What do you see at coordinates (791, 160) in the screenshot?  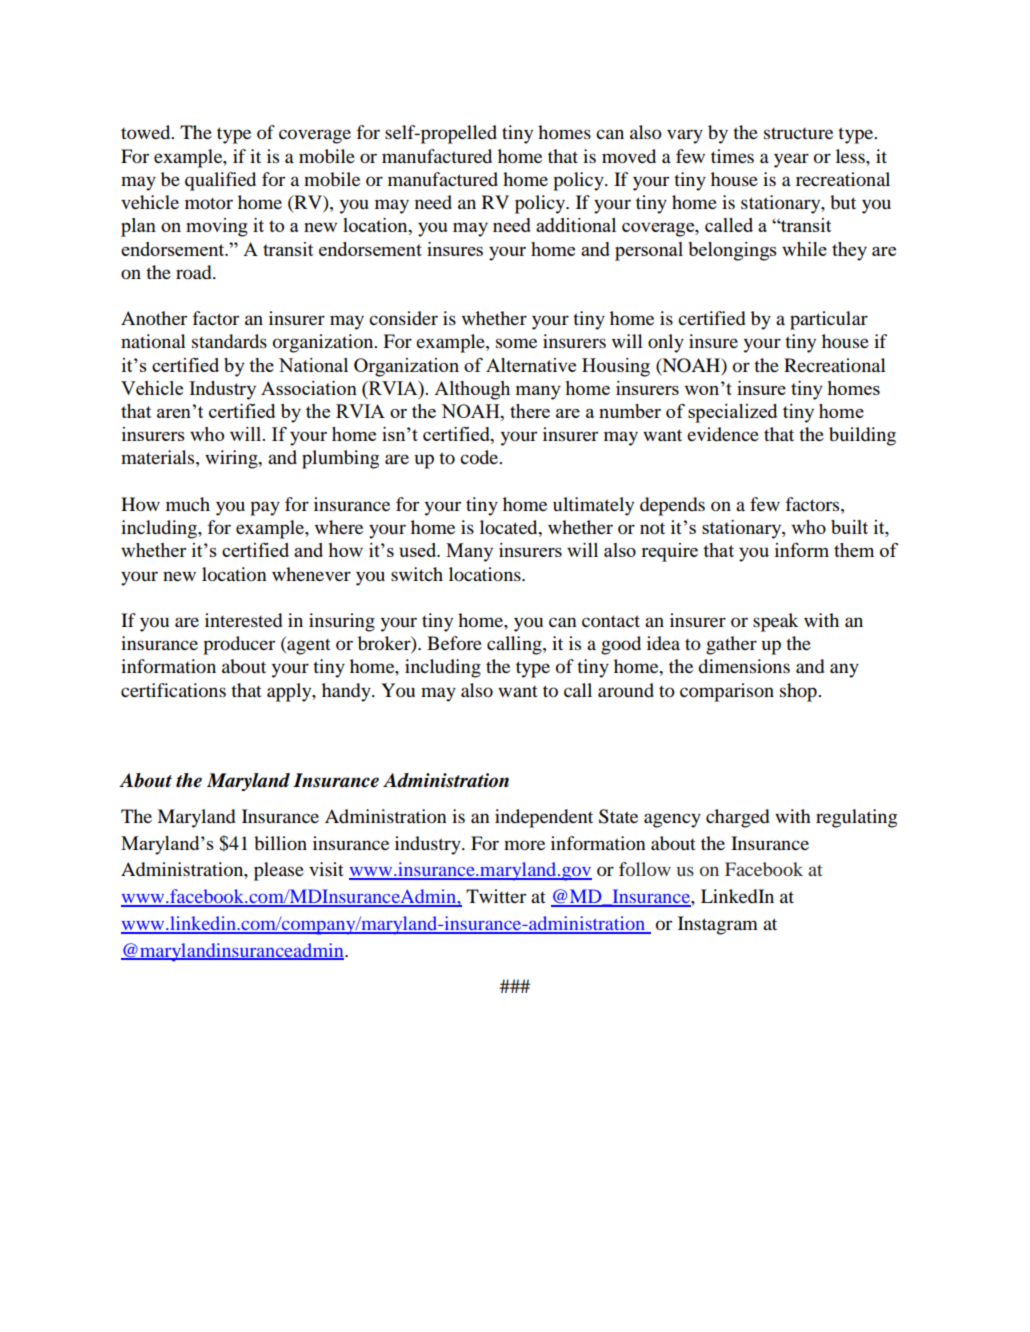 I see `year` at bounding box center [791, 160].
